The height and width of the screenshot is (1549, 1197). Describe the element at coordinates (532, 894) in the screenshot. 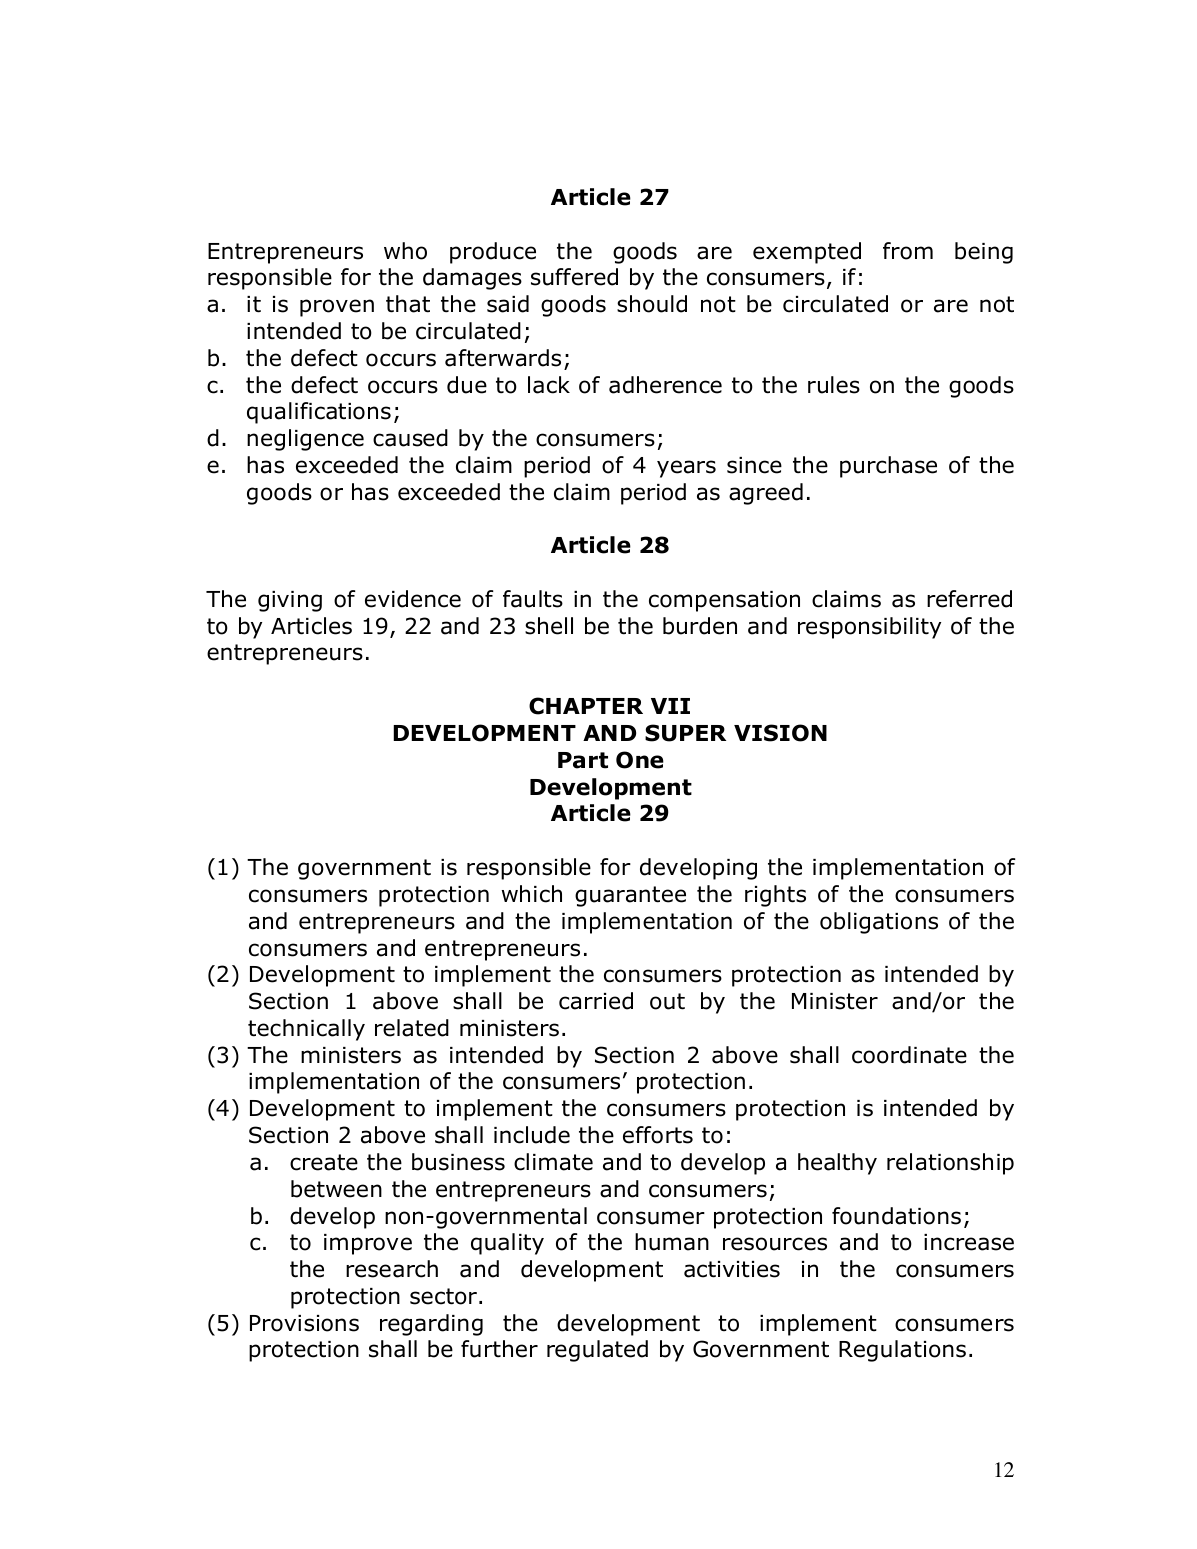

I see `which` at that location.
